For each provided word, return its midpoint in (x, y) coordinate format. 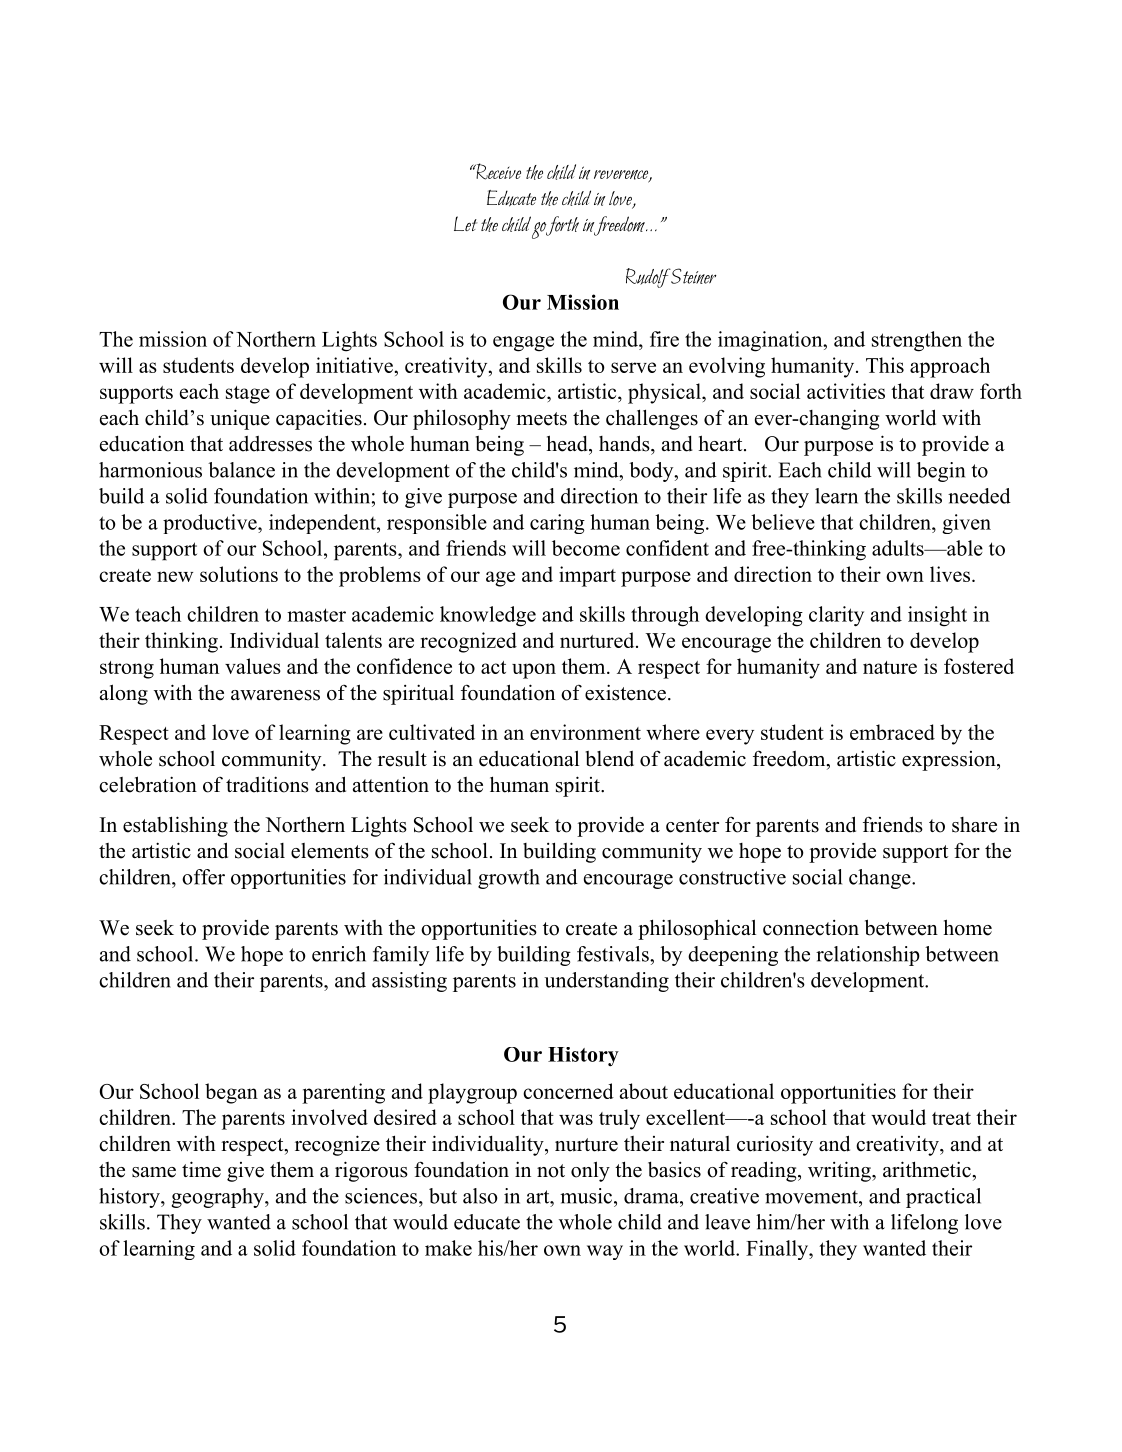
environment (585, 732)
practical (943, 1198)
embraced (892, 732)
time (201, 1169)
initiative (355, 365)
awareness (275, 695)
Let (465, 223)
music (586, 1196)
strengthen (917, 341)
